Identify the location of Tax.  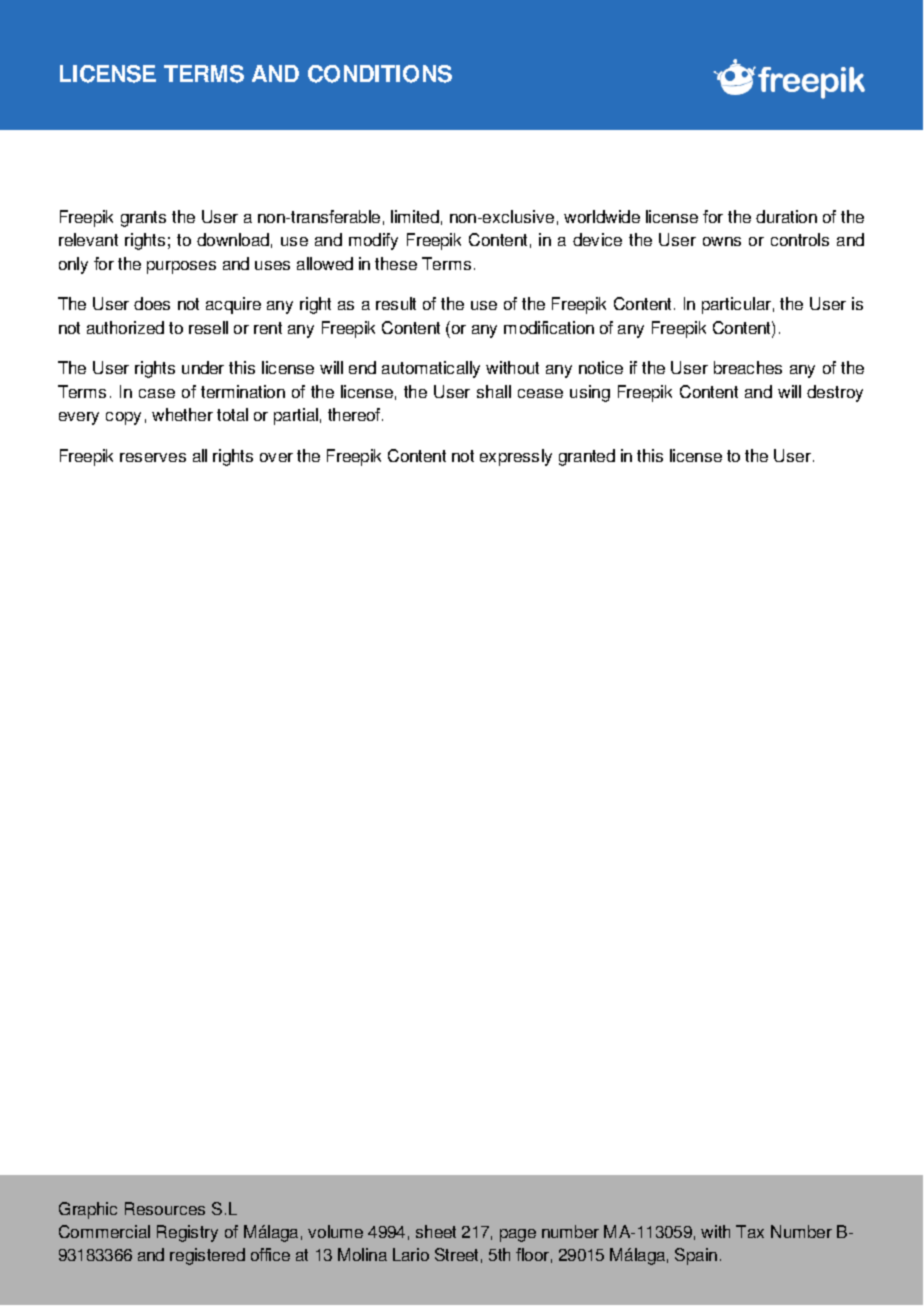
(750, 1231).
